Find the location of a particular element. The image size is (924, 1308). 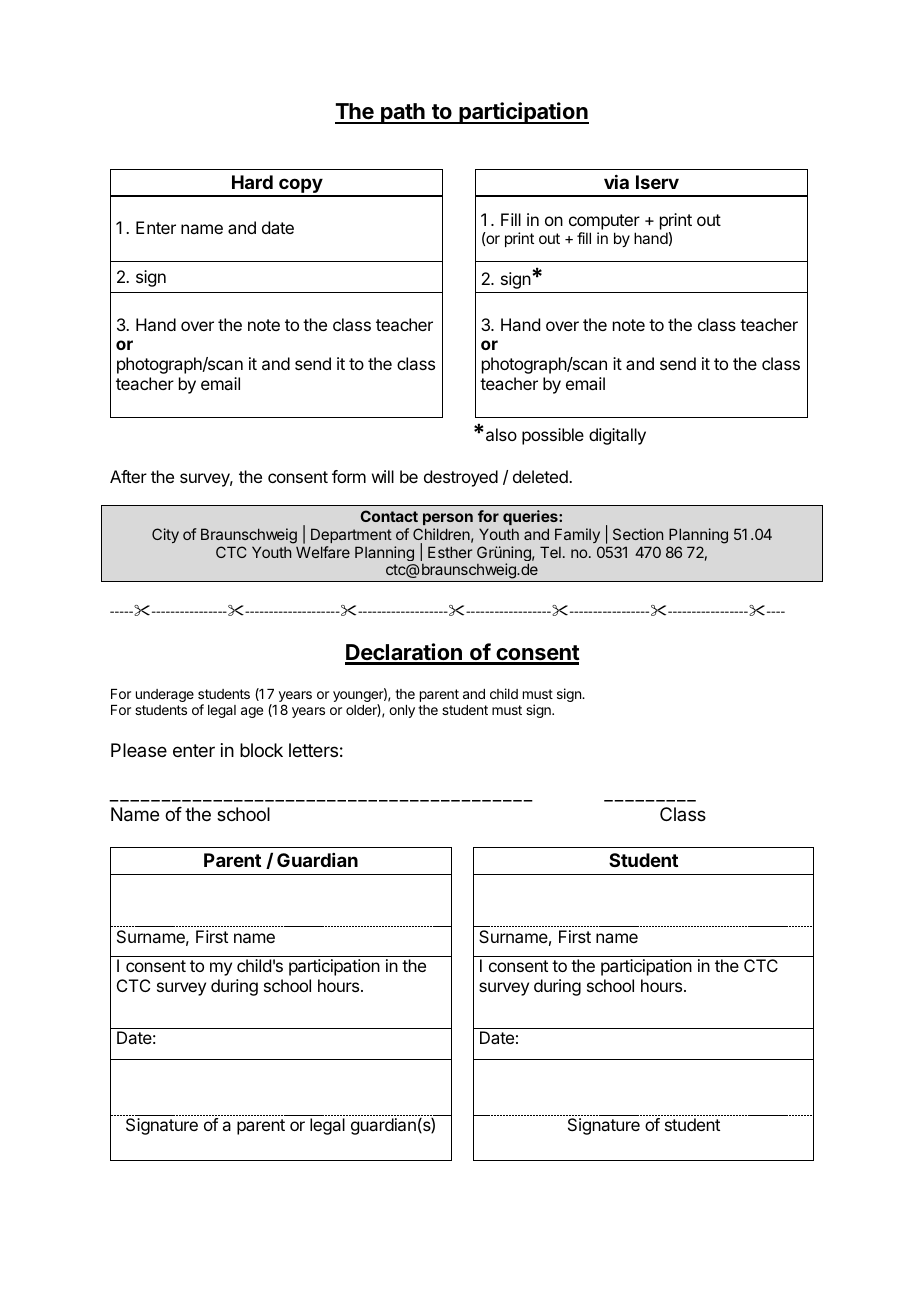

possible is located at coordinates (553, 436).
